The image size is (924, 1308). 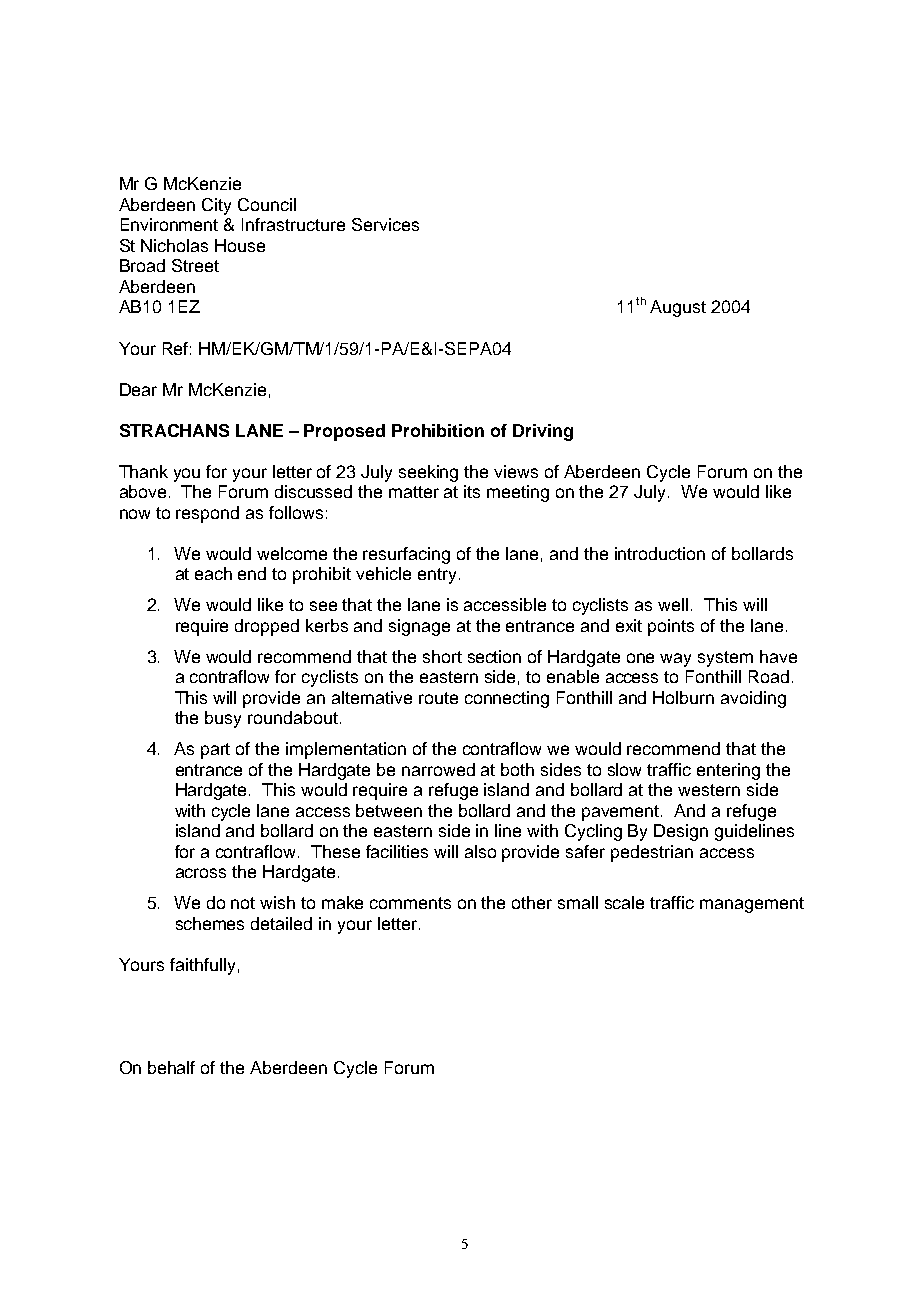 What do you see at coordinates (410, 903) in the screenshot?
I see `comments` at bounding box center [410, 903].
